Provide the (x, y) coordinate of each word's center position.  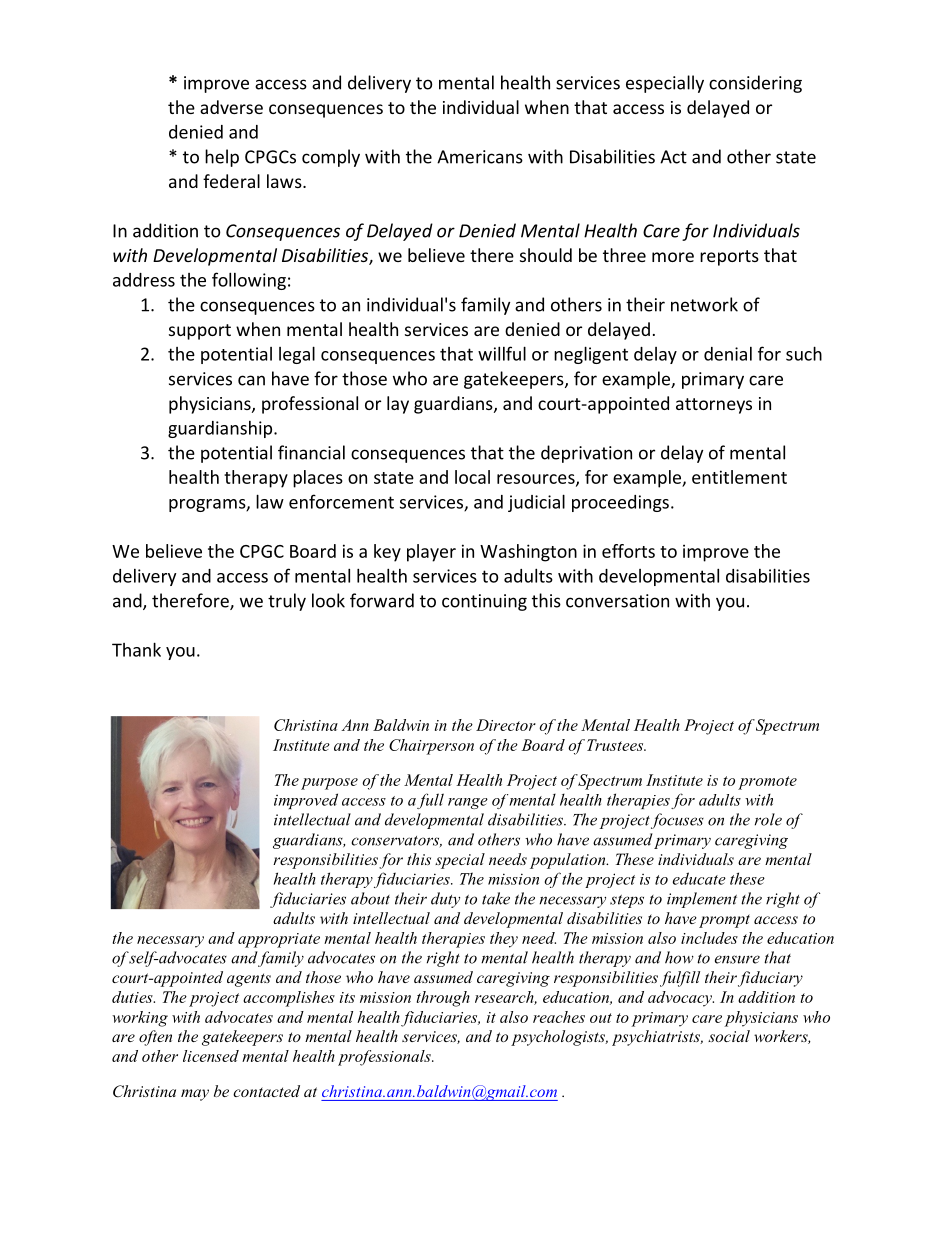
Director (506, 725)
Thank (136, 649)
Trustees (616, 745)
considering (755, 84)
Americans (480, 157)
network (704, 304)
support (200, 332)
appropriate (279, 940)
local (472, 477)
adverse (231, 107)
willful (502, 353)
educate (699, 878)
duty (445, 900)
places (318, 479)
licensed (211, 1056)
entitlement (739, 477)
